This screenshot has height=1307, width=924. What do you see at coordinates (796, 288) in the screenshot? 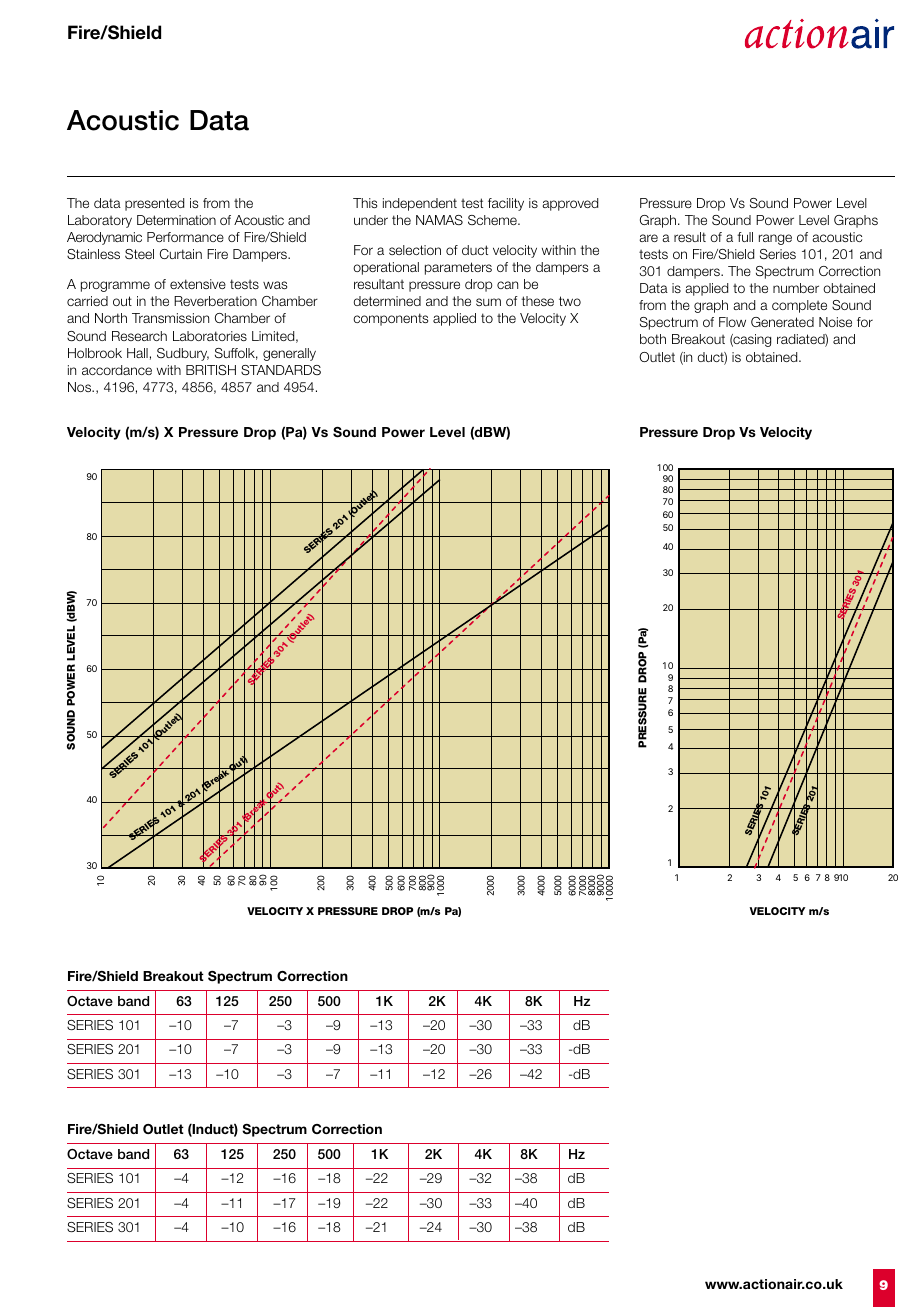
I see `number` at bounding box center [796, 288].
